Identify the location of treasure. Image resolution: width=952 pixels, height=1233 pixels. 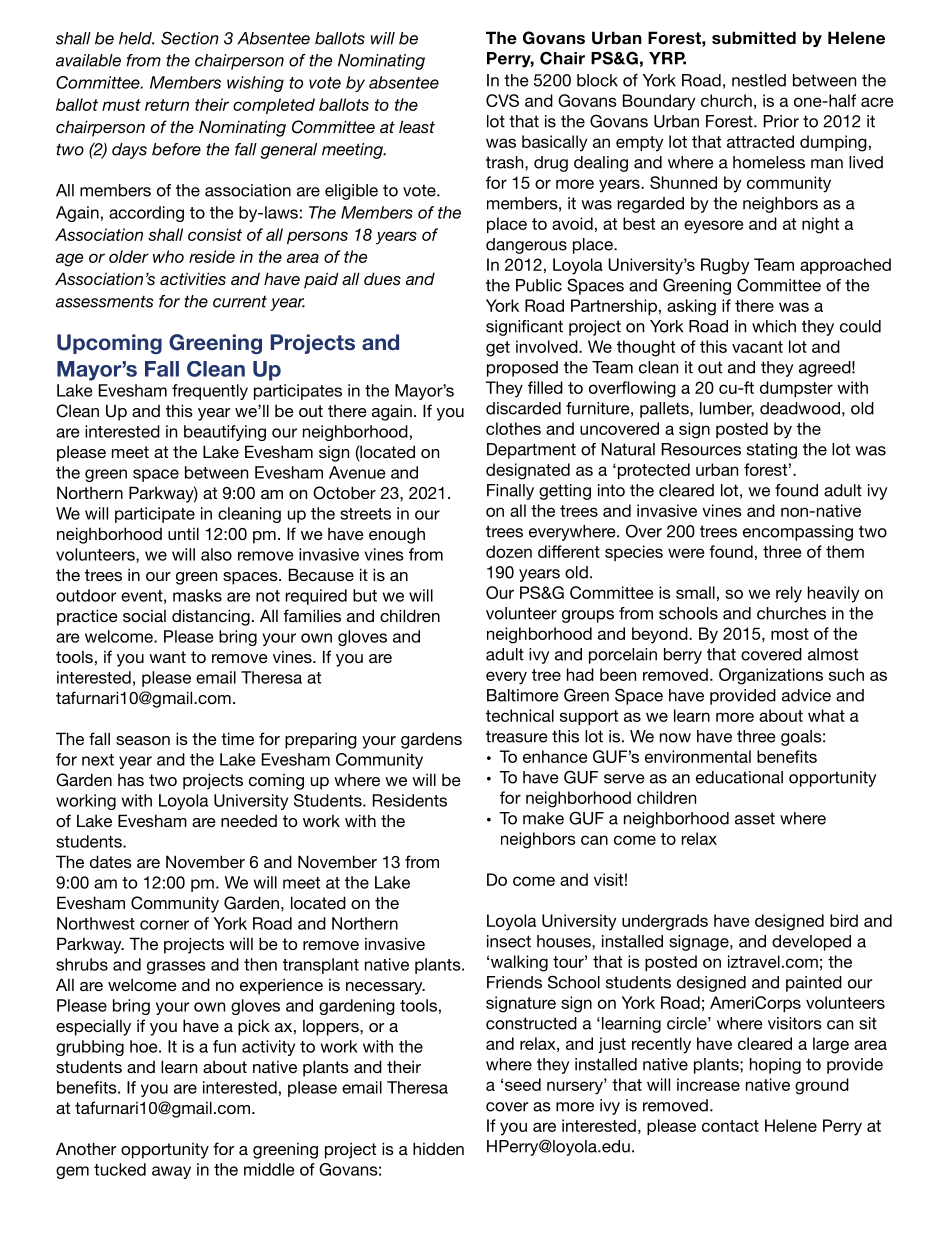
(517, 736).
